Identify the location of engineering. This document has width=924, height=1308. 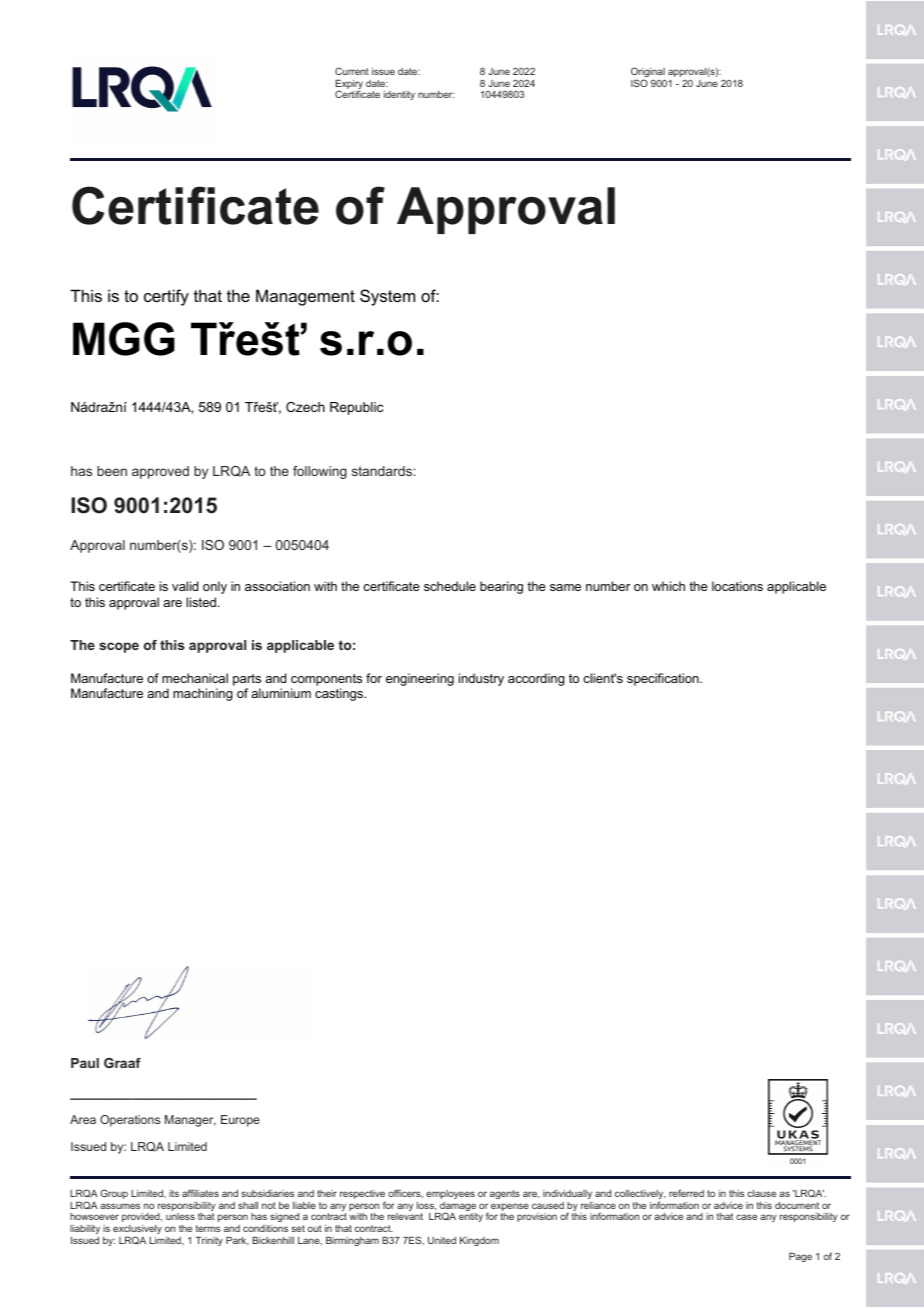
(420, 679).
